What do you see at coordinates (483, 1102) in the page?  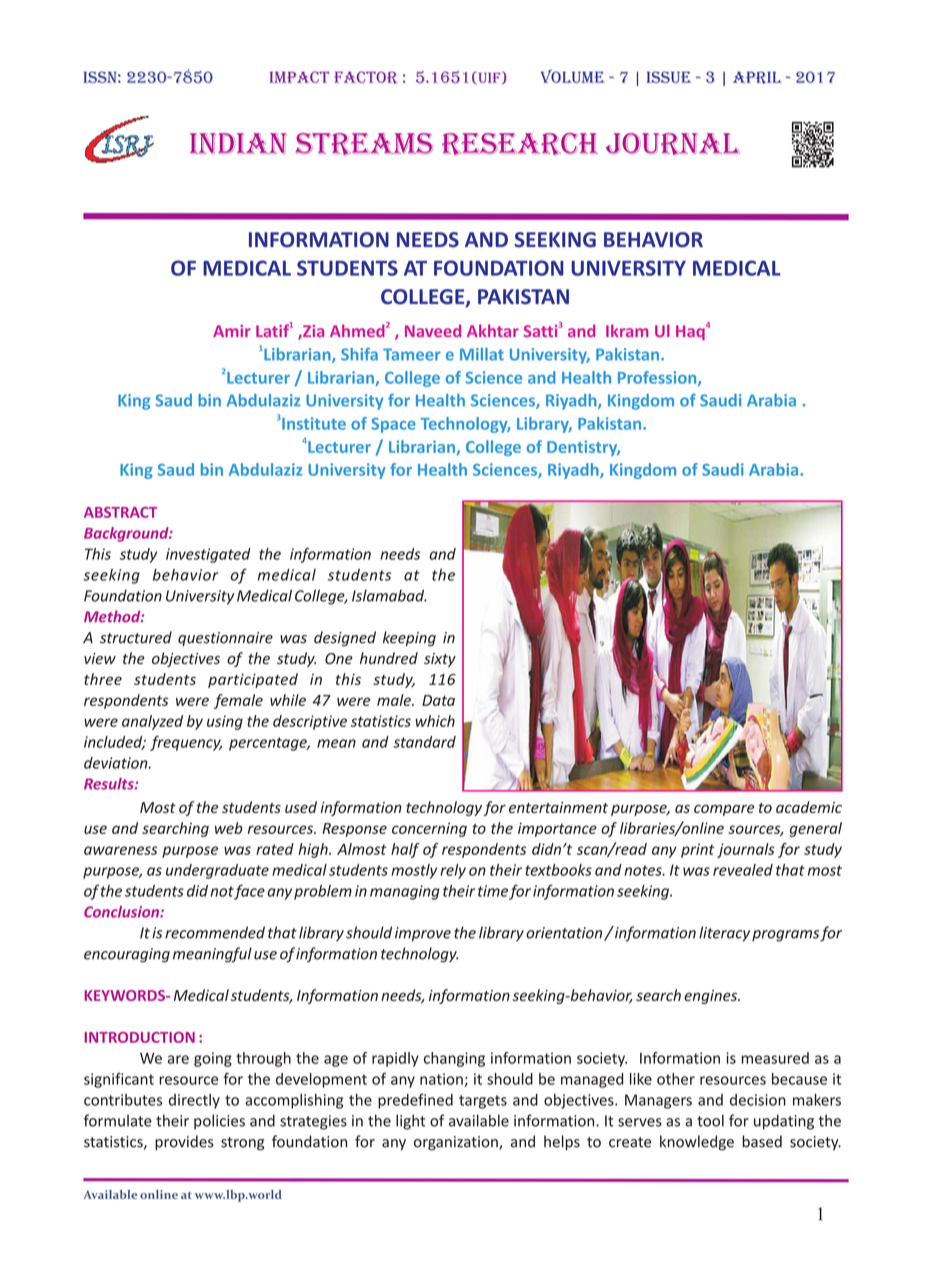 I see `targets` at bounding box center [483, 1102].
